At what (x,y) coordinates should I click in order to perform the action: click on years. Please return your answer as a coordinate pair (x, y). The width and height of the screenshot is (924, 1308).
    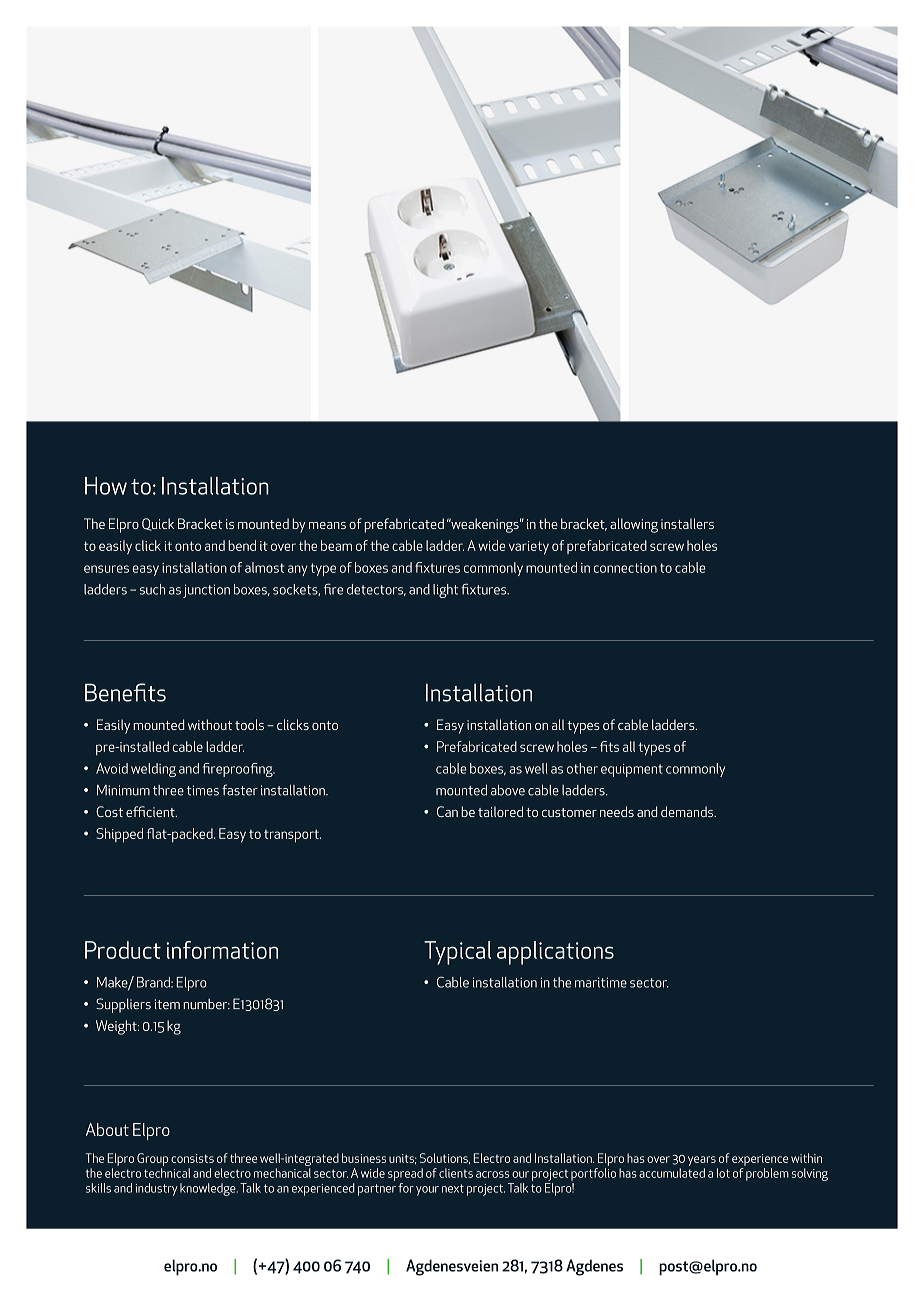
    Looking at the image, I should click on (702, 1161).
